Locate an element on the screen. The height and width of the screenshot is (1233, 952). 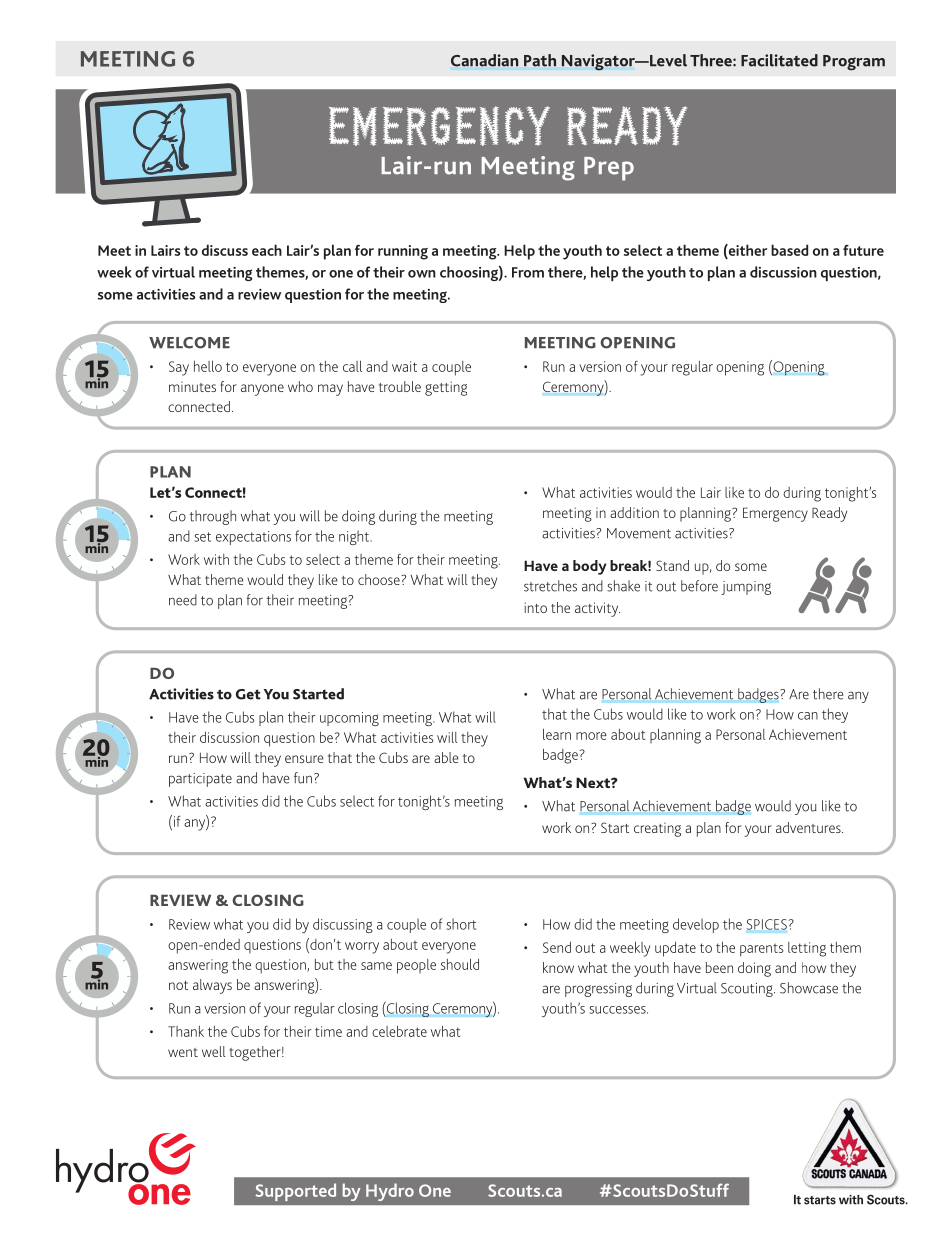
getting is located at coordinates (446, 388).
